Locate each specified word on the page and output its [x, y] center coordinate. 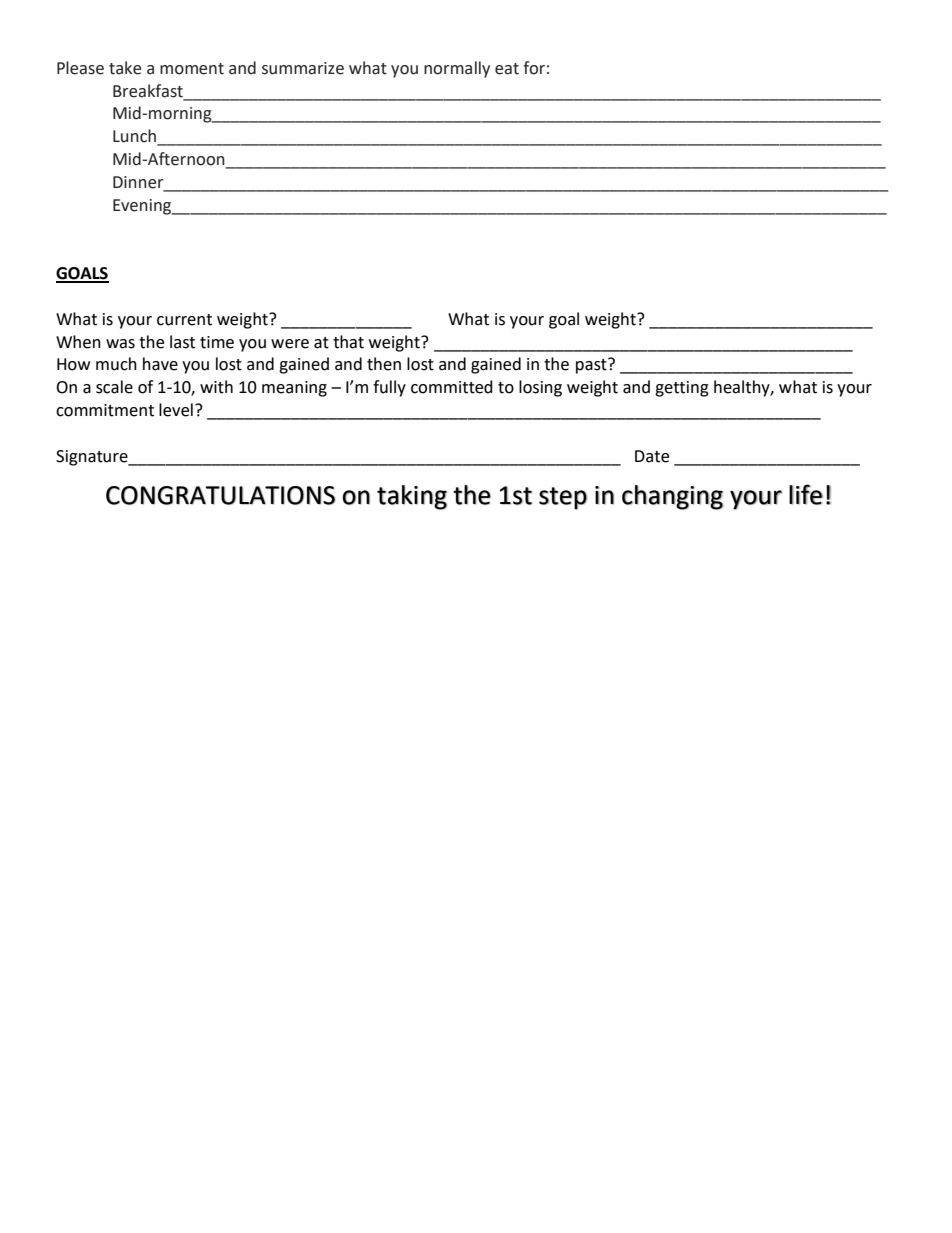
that [348, 342]
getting [682, 389]
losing [540, 388]
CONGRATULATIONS [220, 495]
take [125, 68]
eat [507, 69]
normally [457, 69]
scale [114, 387]
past [592, 366]
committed [452, 387]
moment [192, 69]
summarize [303, 68]
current [184, 320]
